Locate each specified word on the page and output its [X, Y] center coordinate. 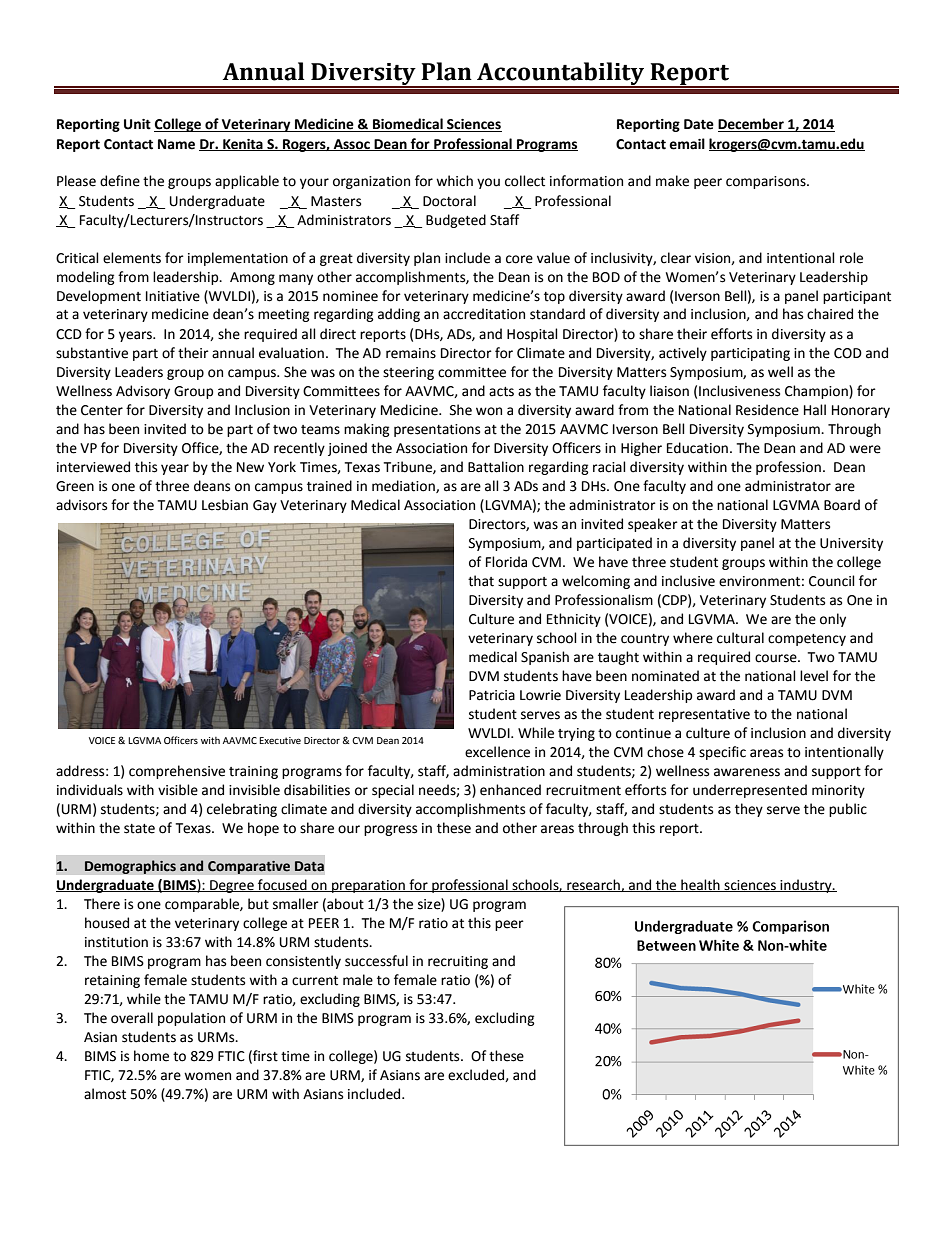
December [752, 125]
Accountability [561, 75]
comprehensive [177, 772]
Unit [137, 124]
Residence [767, 410]
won [489, 411]
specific [722, 753]
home [151, 1056]
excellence [497, 752]
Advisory [143, 392]
